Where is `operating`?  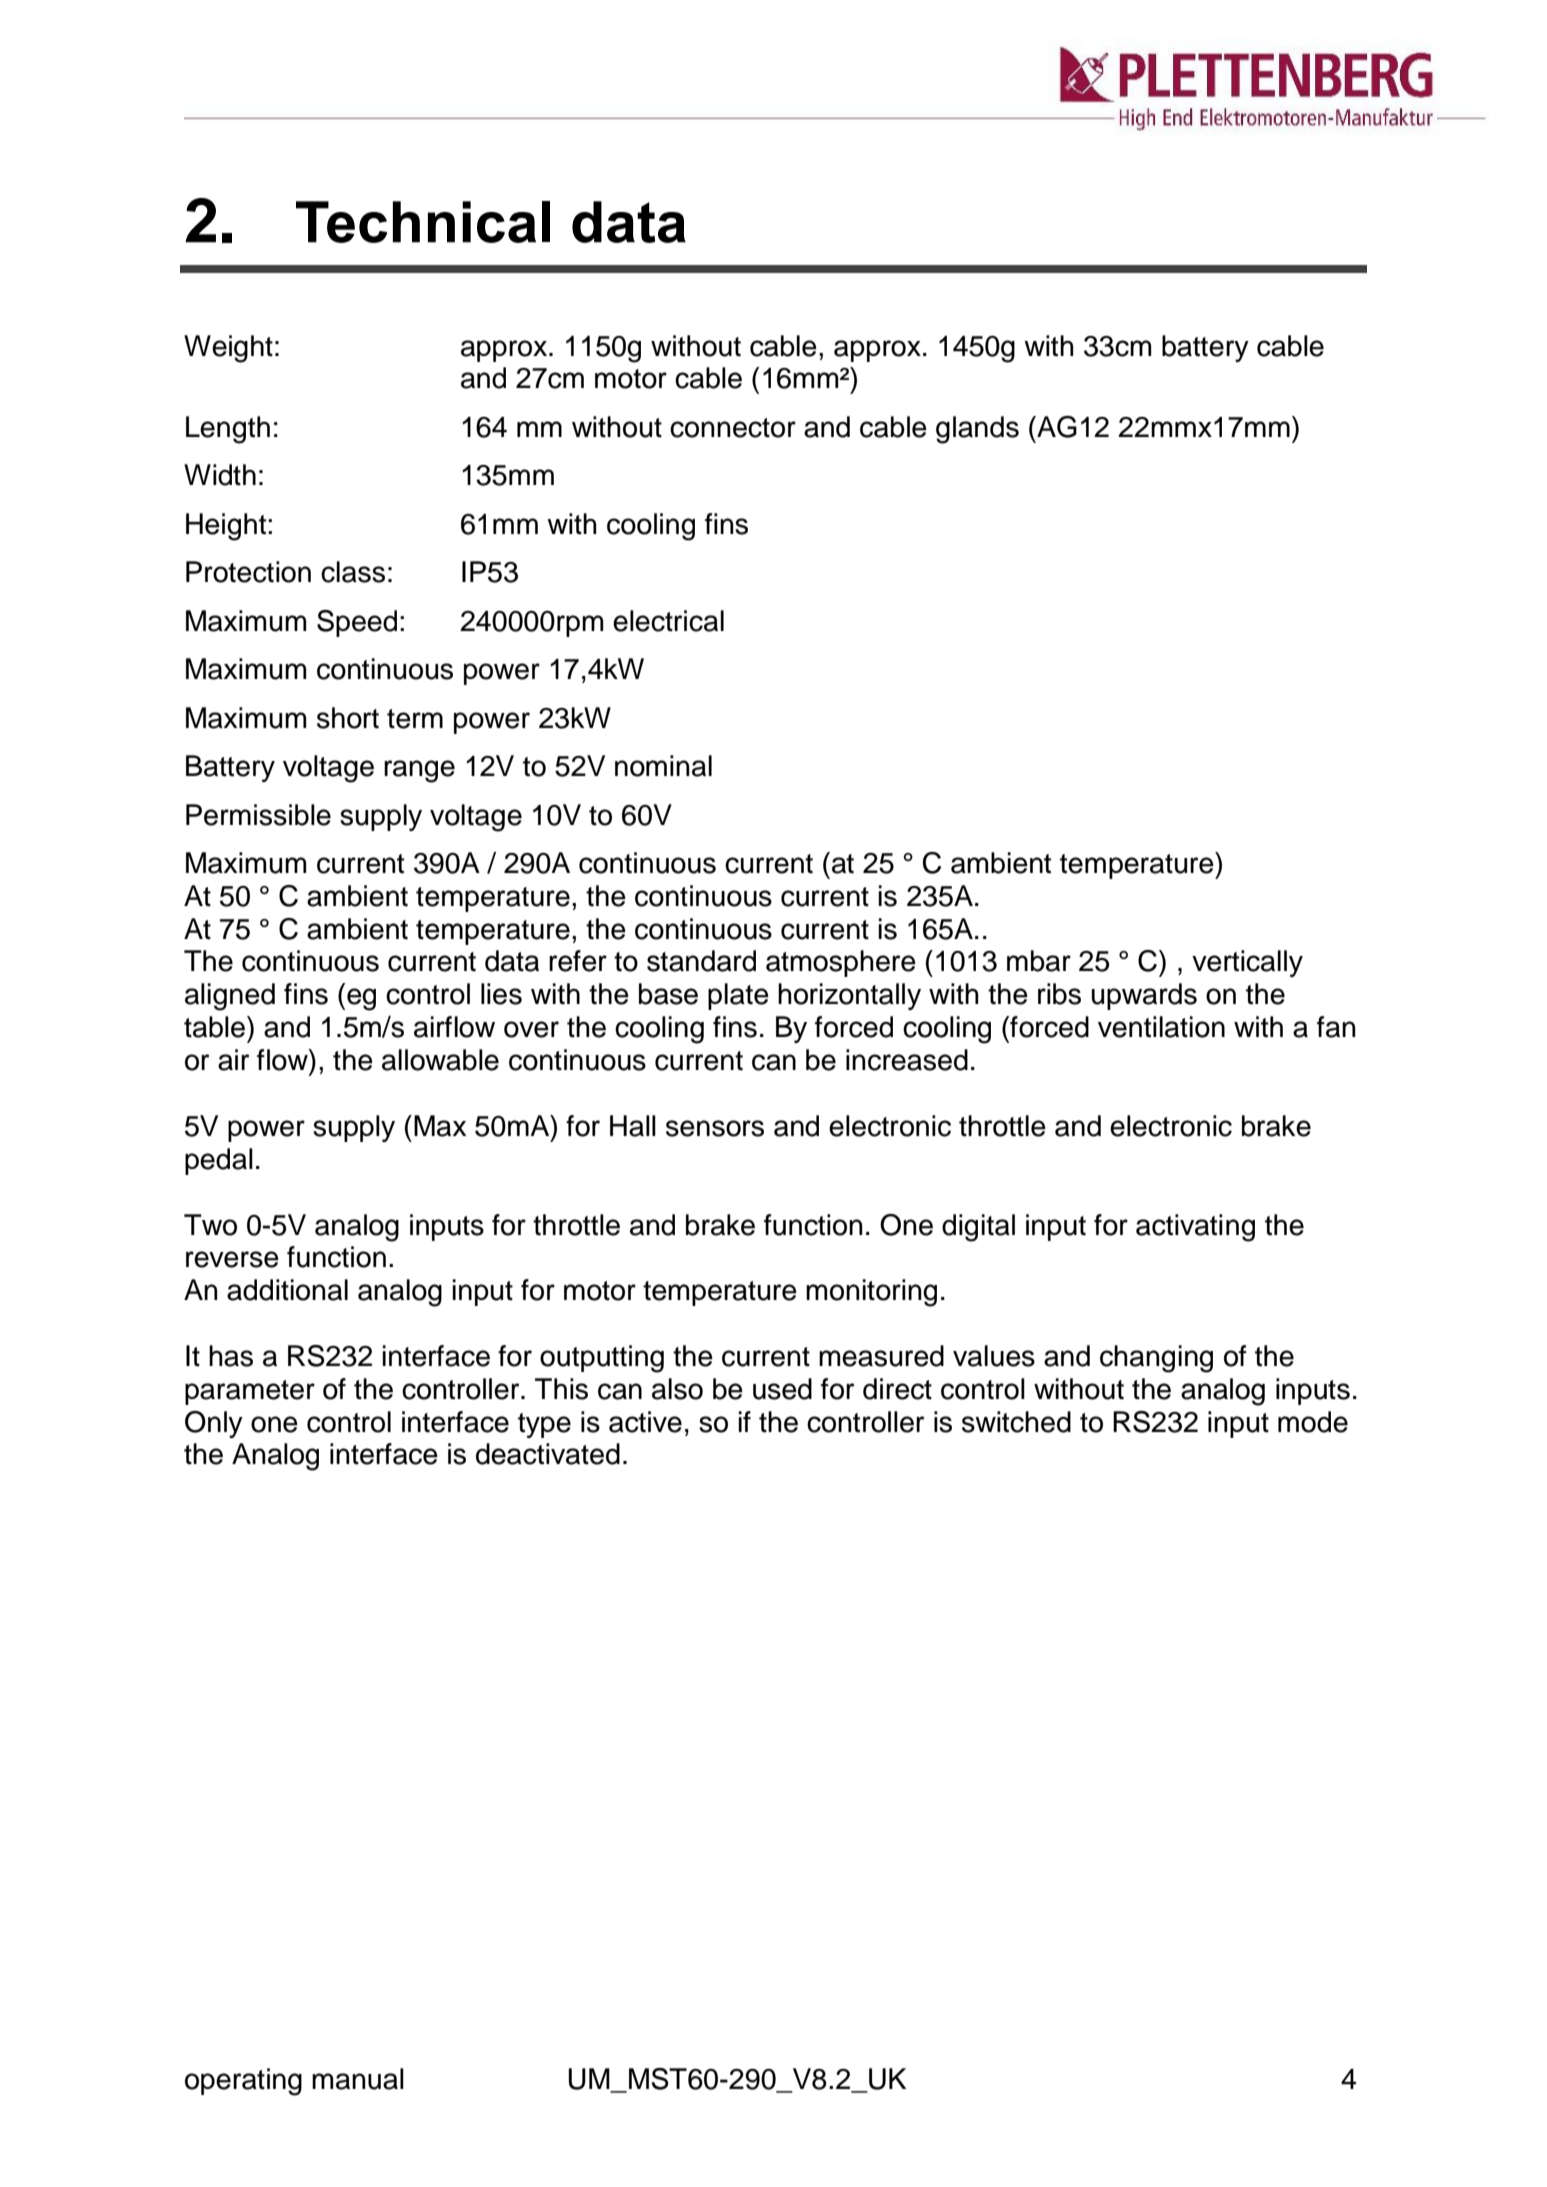
operating is located at coordinates (243, 2082).
